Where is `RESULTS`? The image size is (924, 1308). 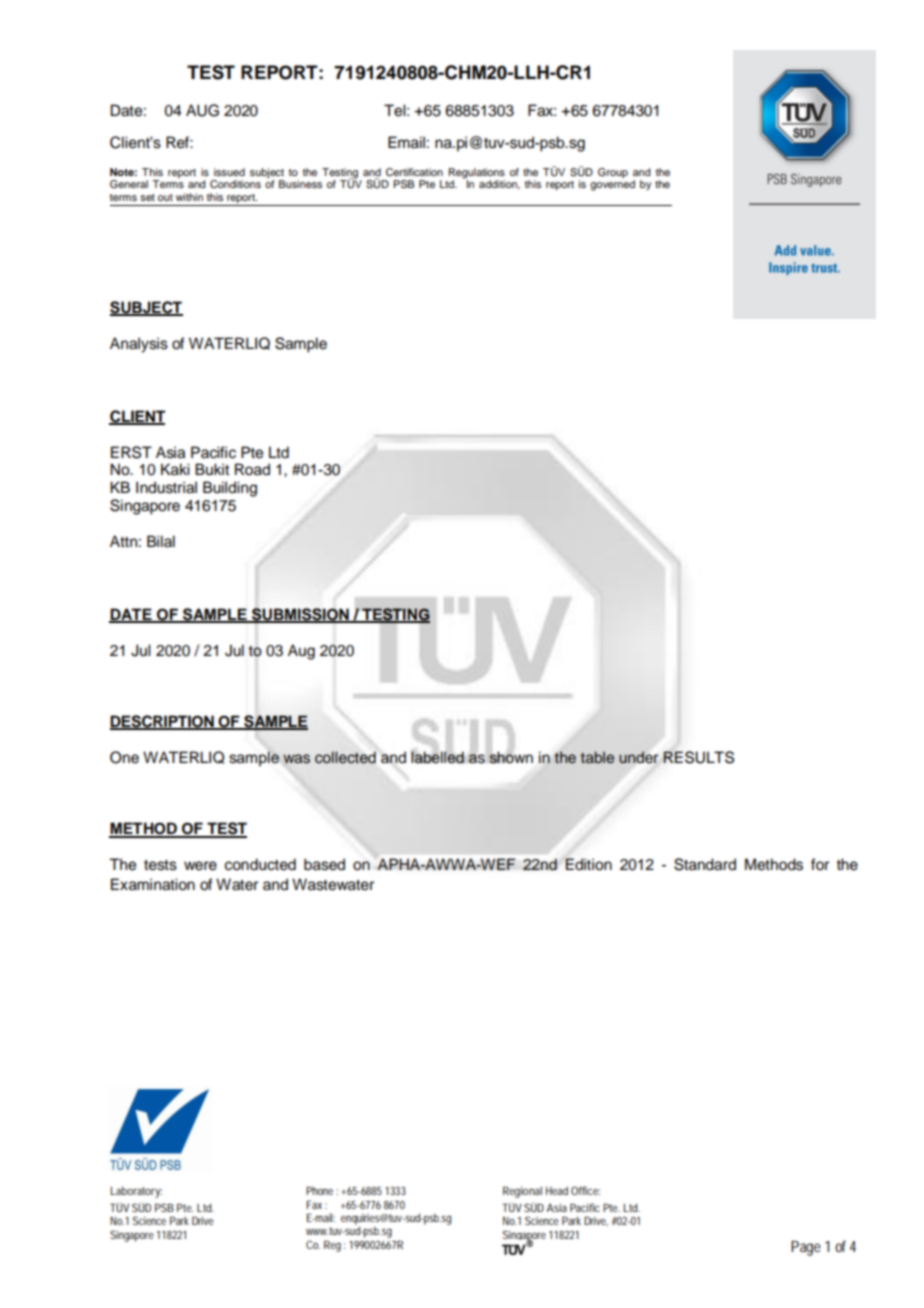 RESULTS is located at coordinates (698, 757).
